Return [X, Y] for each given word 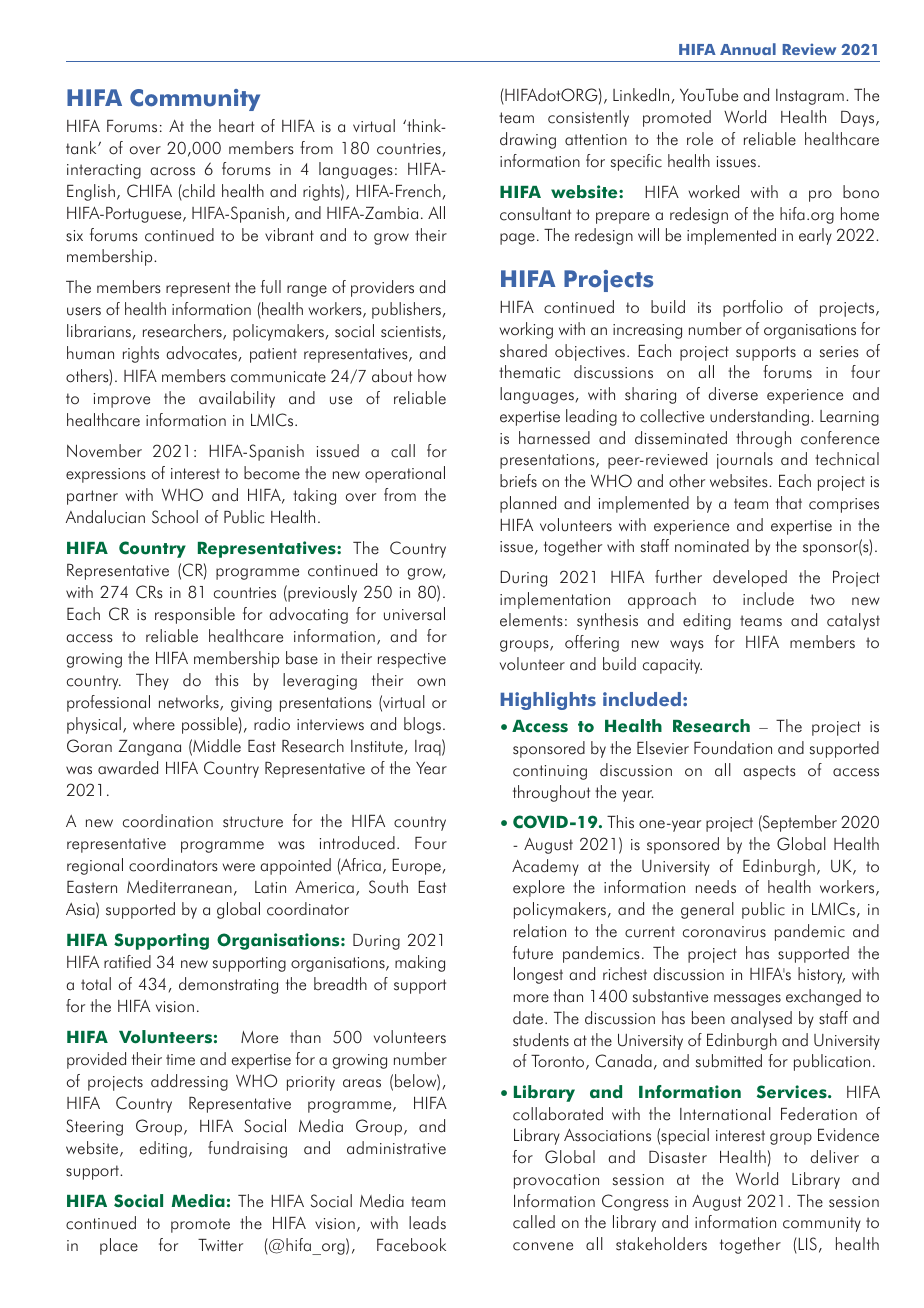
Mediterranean [179, 887]
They [152, 681]
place [119, 1246]
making [420, 963]
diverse [733, 394]
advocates [201, 353]
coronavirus [724, 932]
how [432, 376]
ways [687, 646]
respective [412, 660]
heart [236, 126]
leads [427, 1223]
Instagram [810, 97]
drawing [528, 140]
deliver [834, 1157]
